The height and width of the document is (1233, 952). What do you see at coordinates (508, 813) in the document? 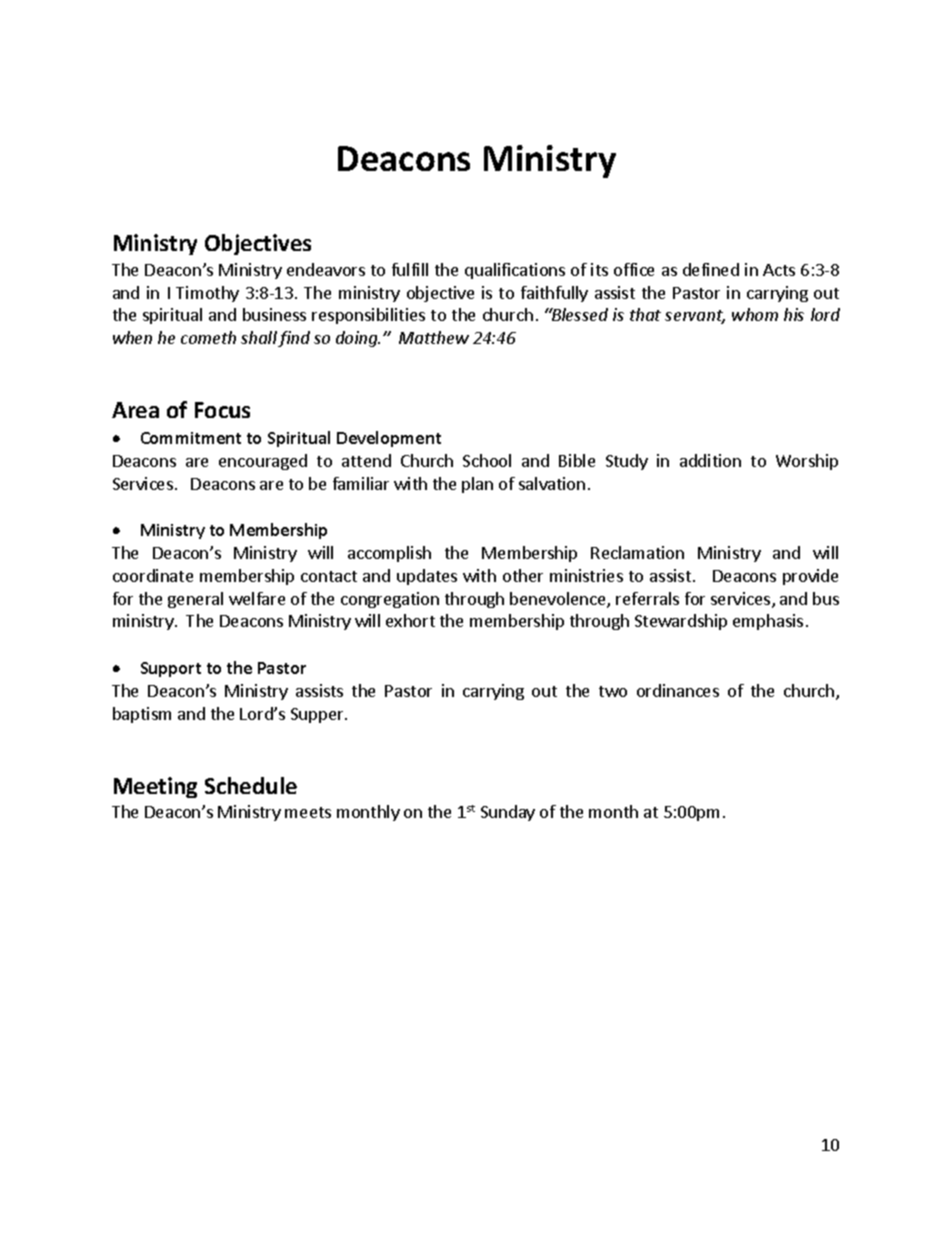
I see `Sunday` at bounding box center [508, 813].
